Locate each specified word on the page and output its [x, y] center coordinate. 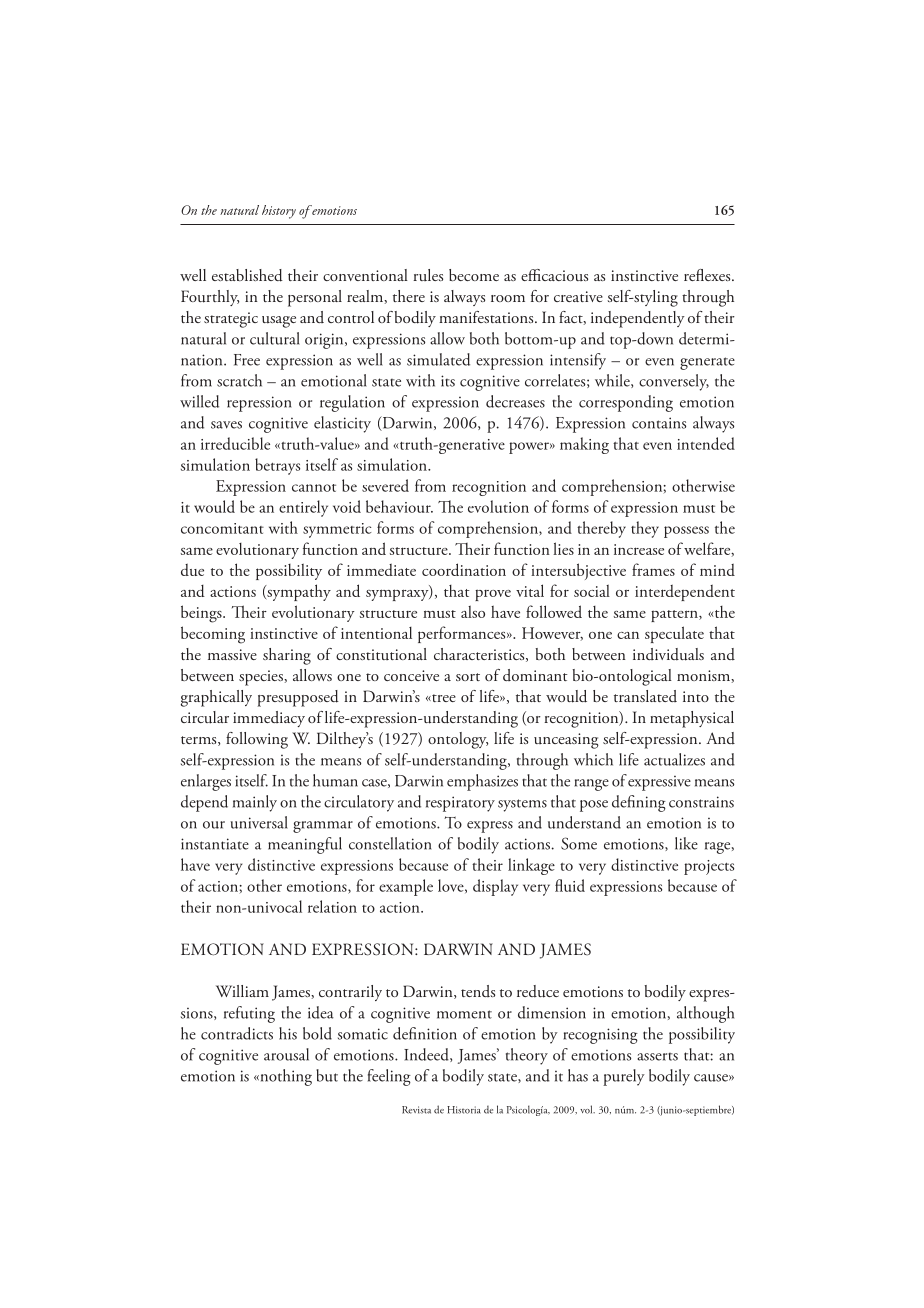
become [474, 275]
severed [385, 485]
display [495, 887]
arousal [286, 1054]
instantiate [215, 844]
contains [659, 423]
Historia [464, 1110]
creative [578, 296]
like [686, 843]
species [262, 678]
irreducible [235, 443]
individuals [668, 654]
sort [468, 677]
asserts [657, 1057]
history [279, 212]
